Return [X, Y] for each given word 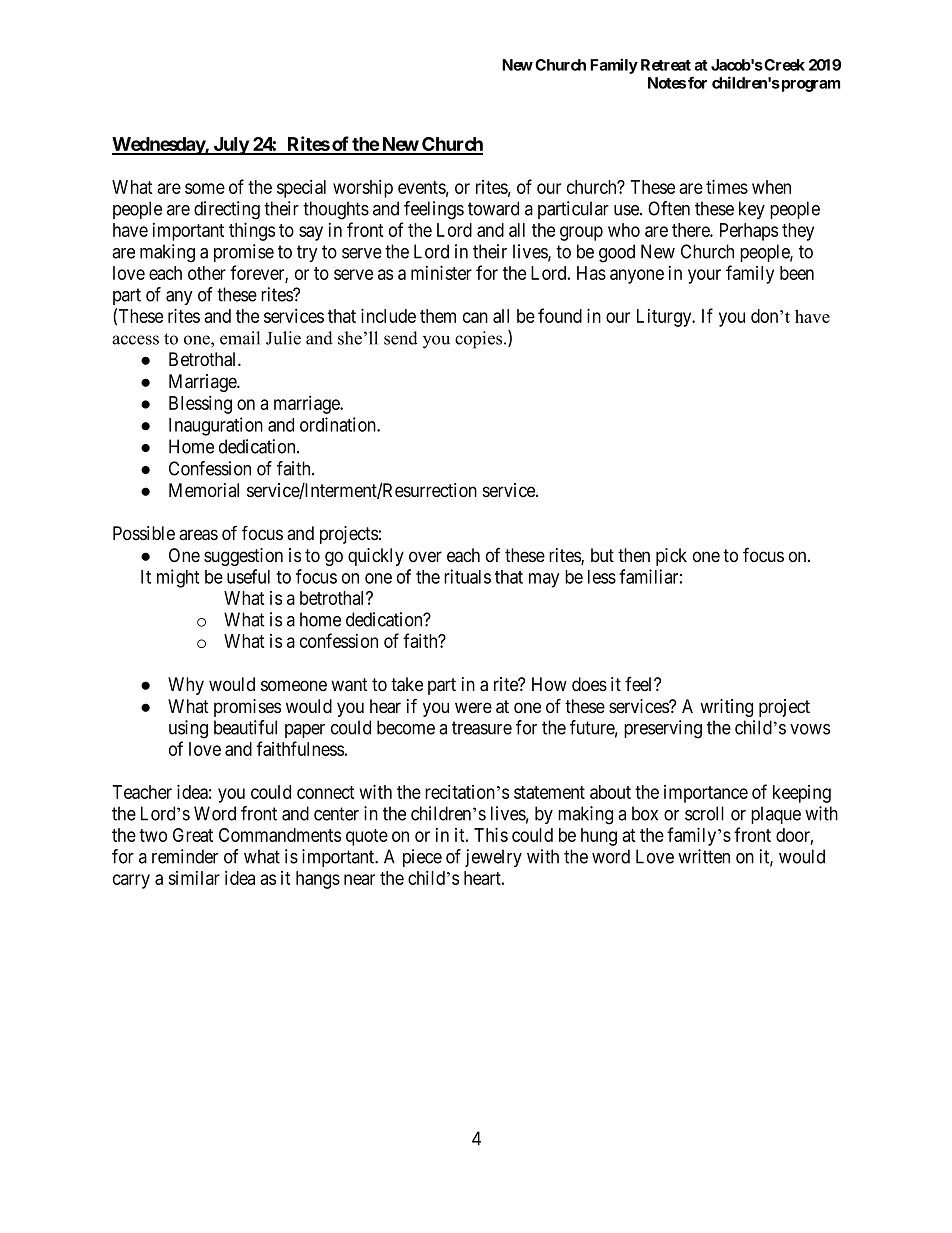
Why [186, 686]
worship [363, 188]
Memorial [204, 490]
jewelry [493, 858]
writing [726, 708]
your [704, 276]
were [473, 708]
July [230, 146]
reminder [185, 856]
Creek [784, 65]
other [207, 273]
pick [671, 557]
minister [441, 272]
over [425, 556]
